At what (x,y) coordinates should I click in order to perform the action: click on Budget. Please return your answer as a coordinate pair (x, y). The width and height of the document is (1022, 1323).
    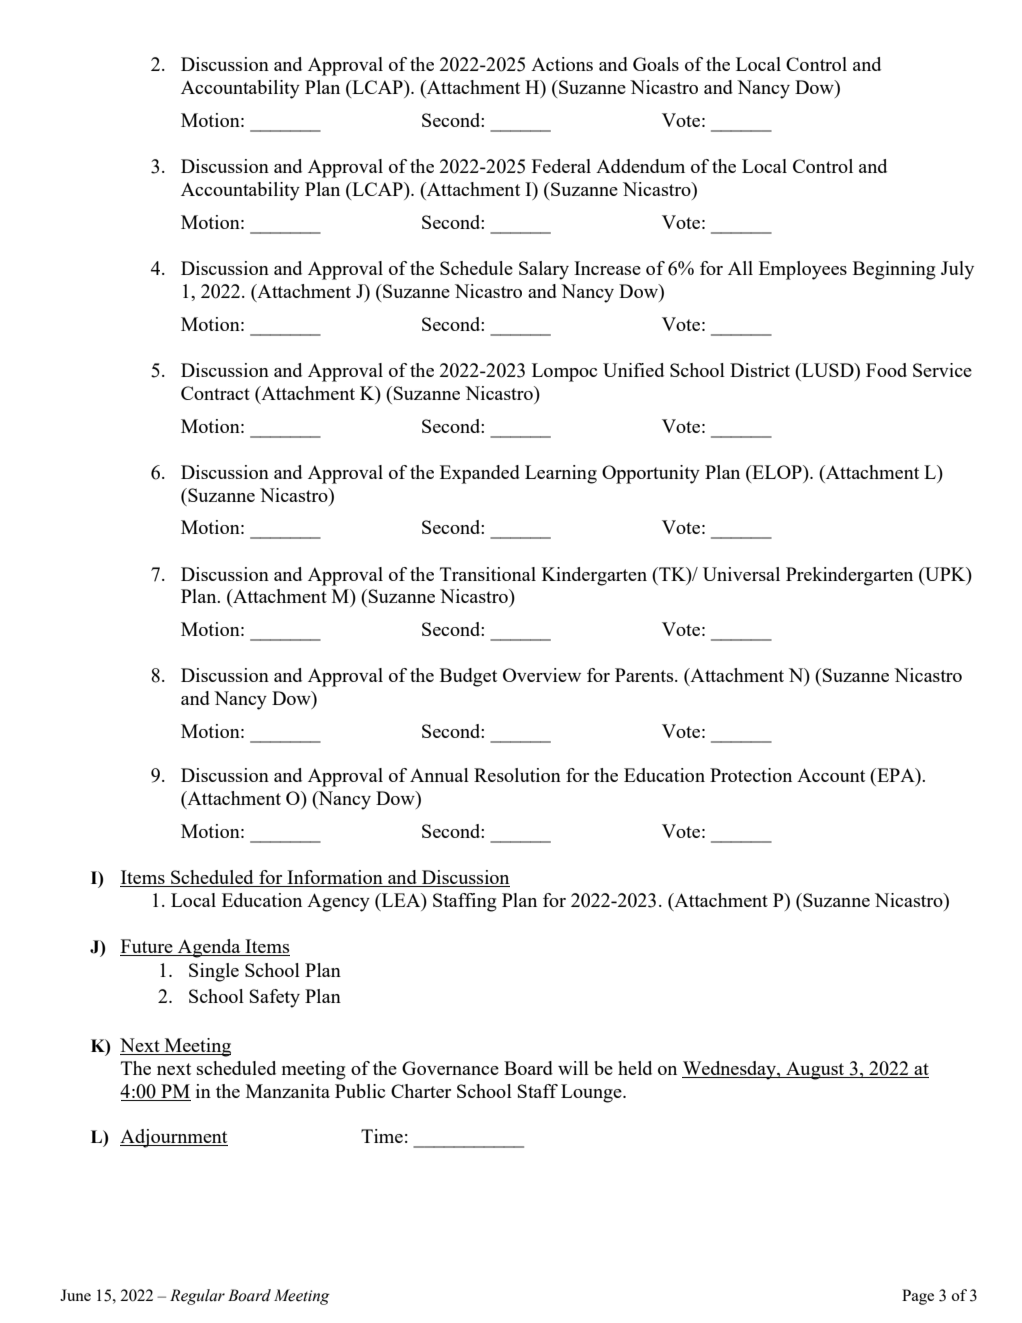
    Looking at the image, I should click on (468, 677).
